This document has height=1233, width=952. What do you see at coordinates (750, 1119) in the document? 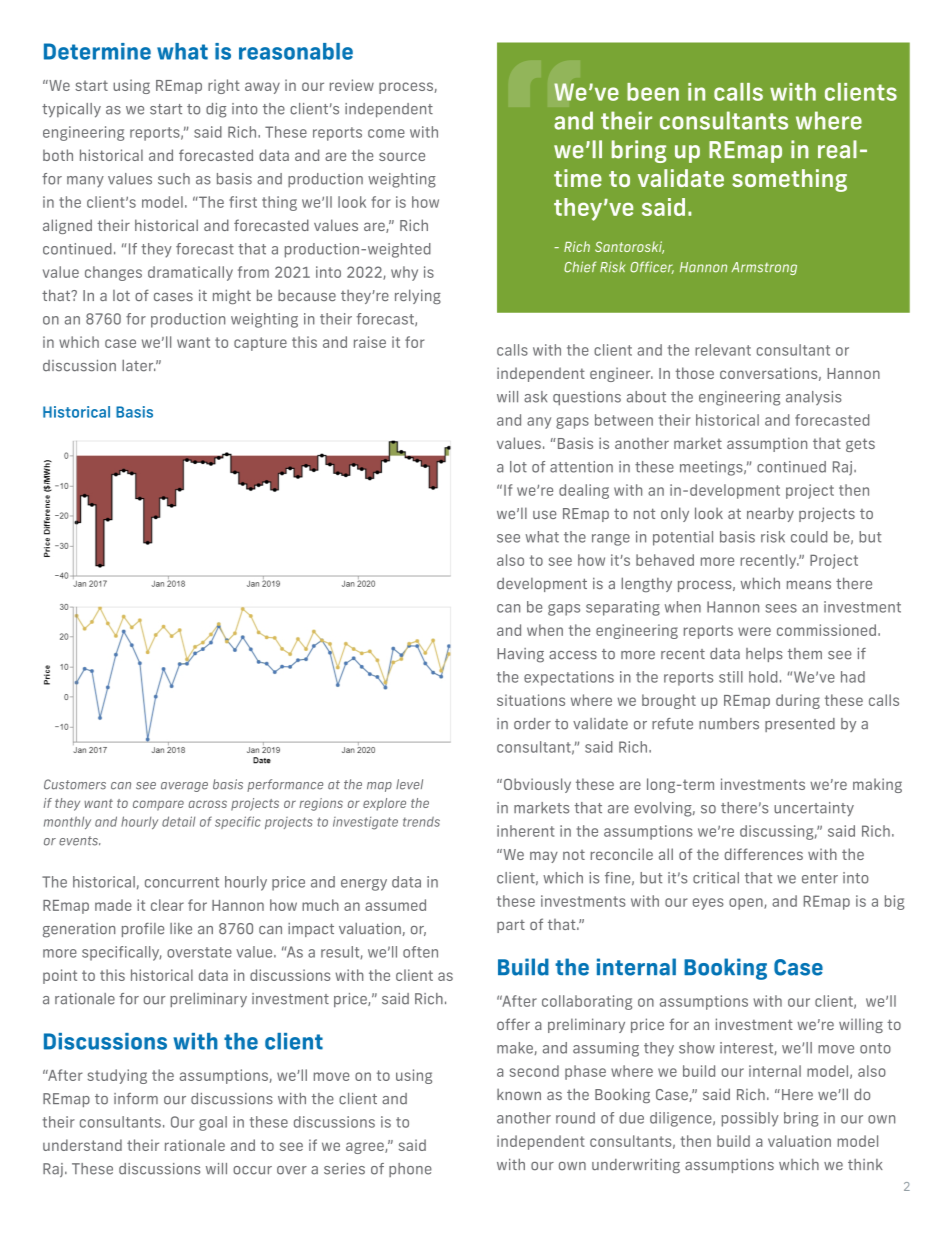
I see `possibly` at bounding box center [750, 1119].
